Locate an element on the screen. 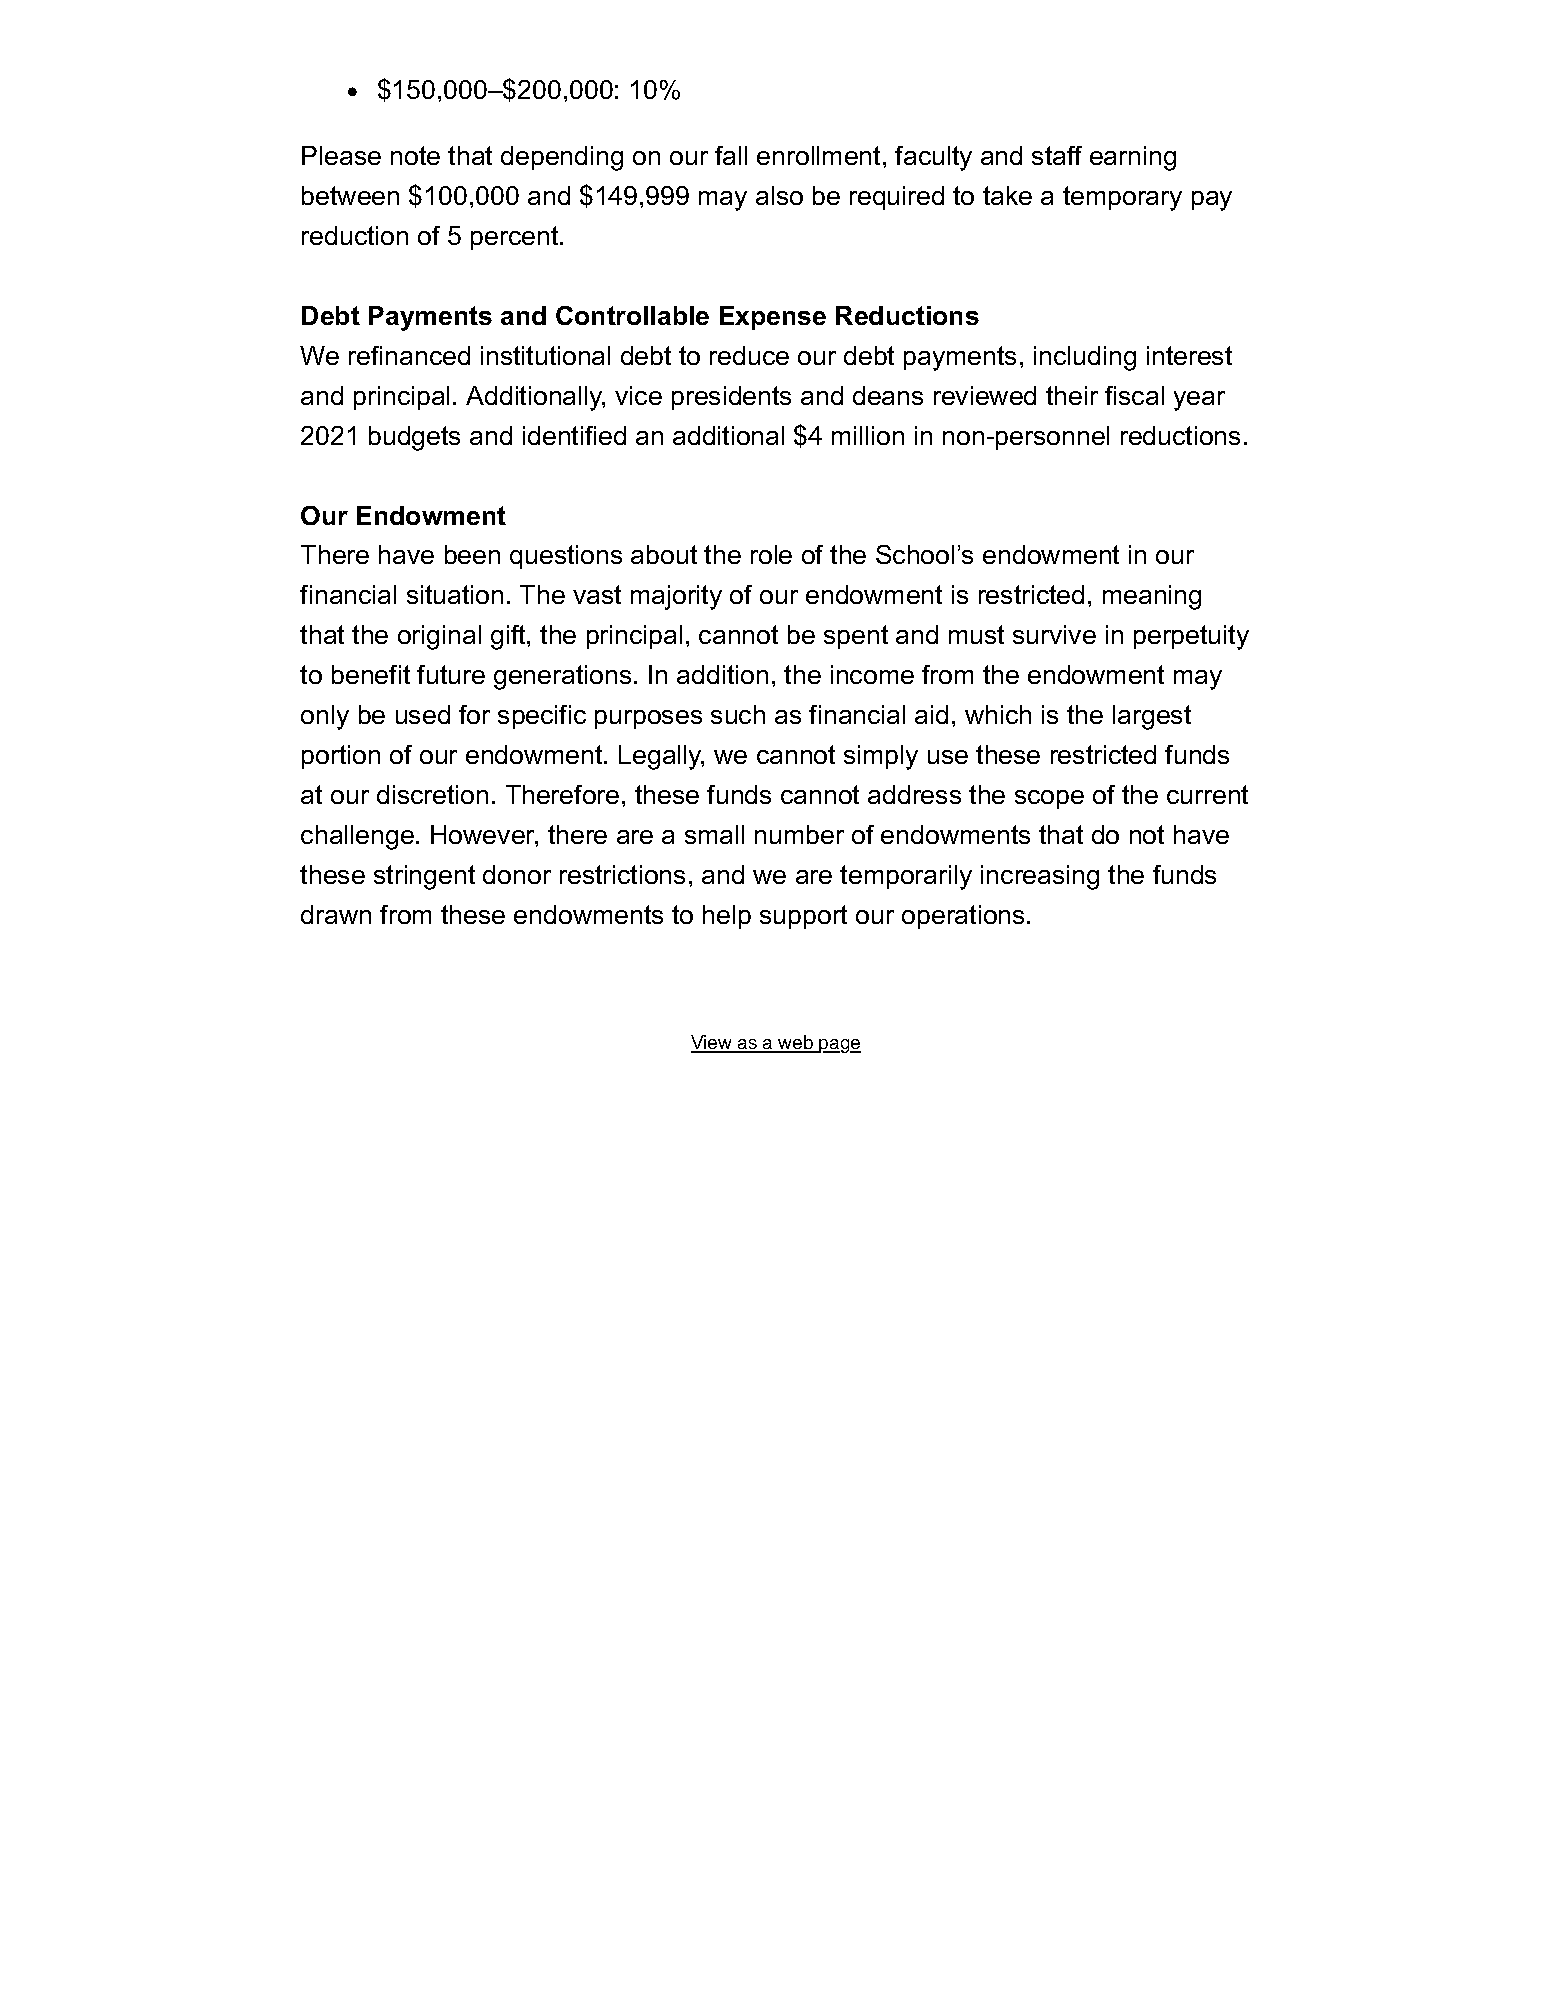 Image resolution: width=1550 pixels, height=2005 pixels. situation is located at coordinates (455, 594).
